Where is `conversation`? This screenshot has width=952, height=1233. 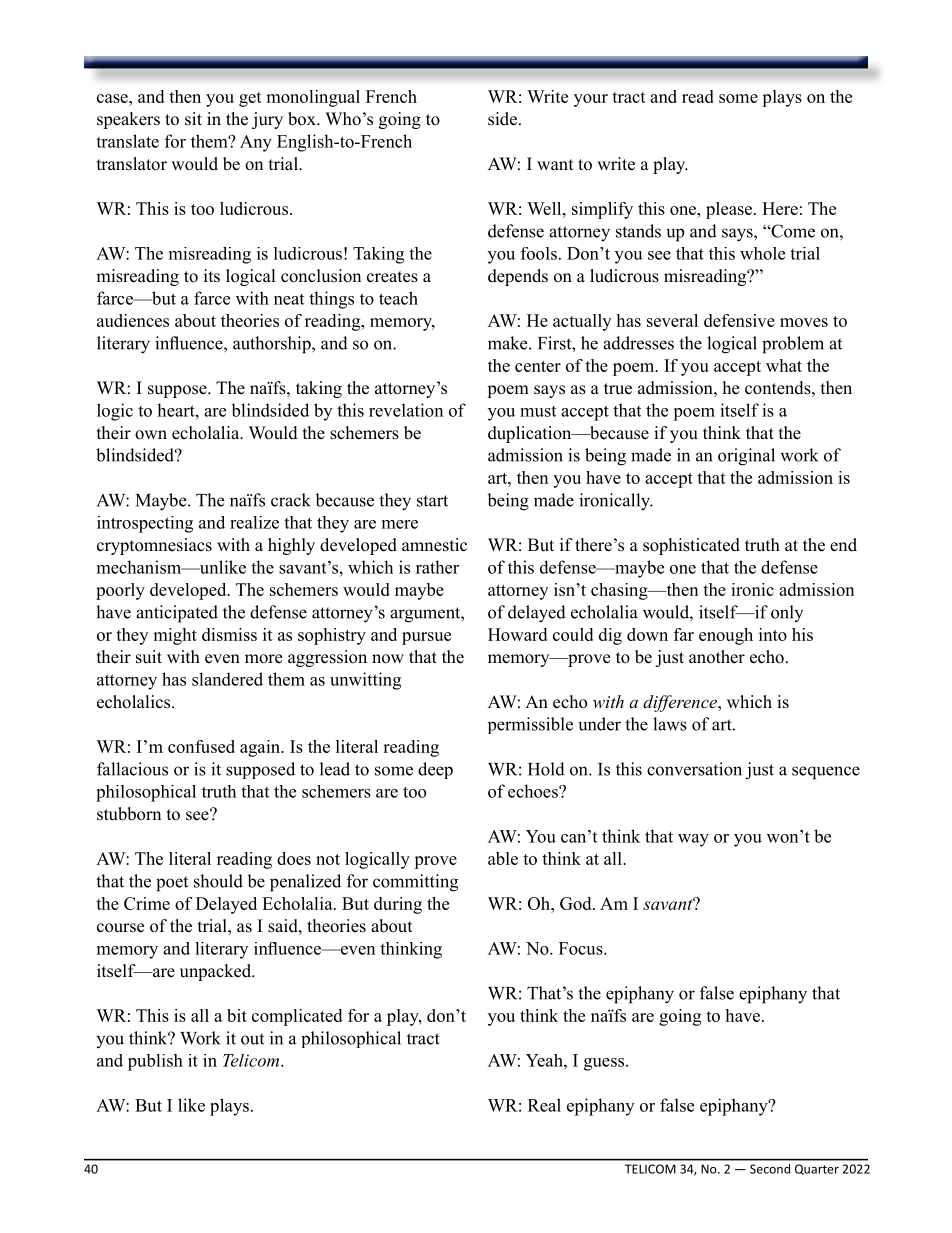 conversation is located at coordinates (694, 769).
